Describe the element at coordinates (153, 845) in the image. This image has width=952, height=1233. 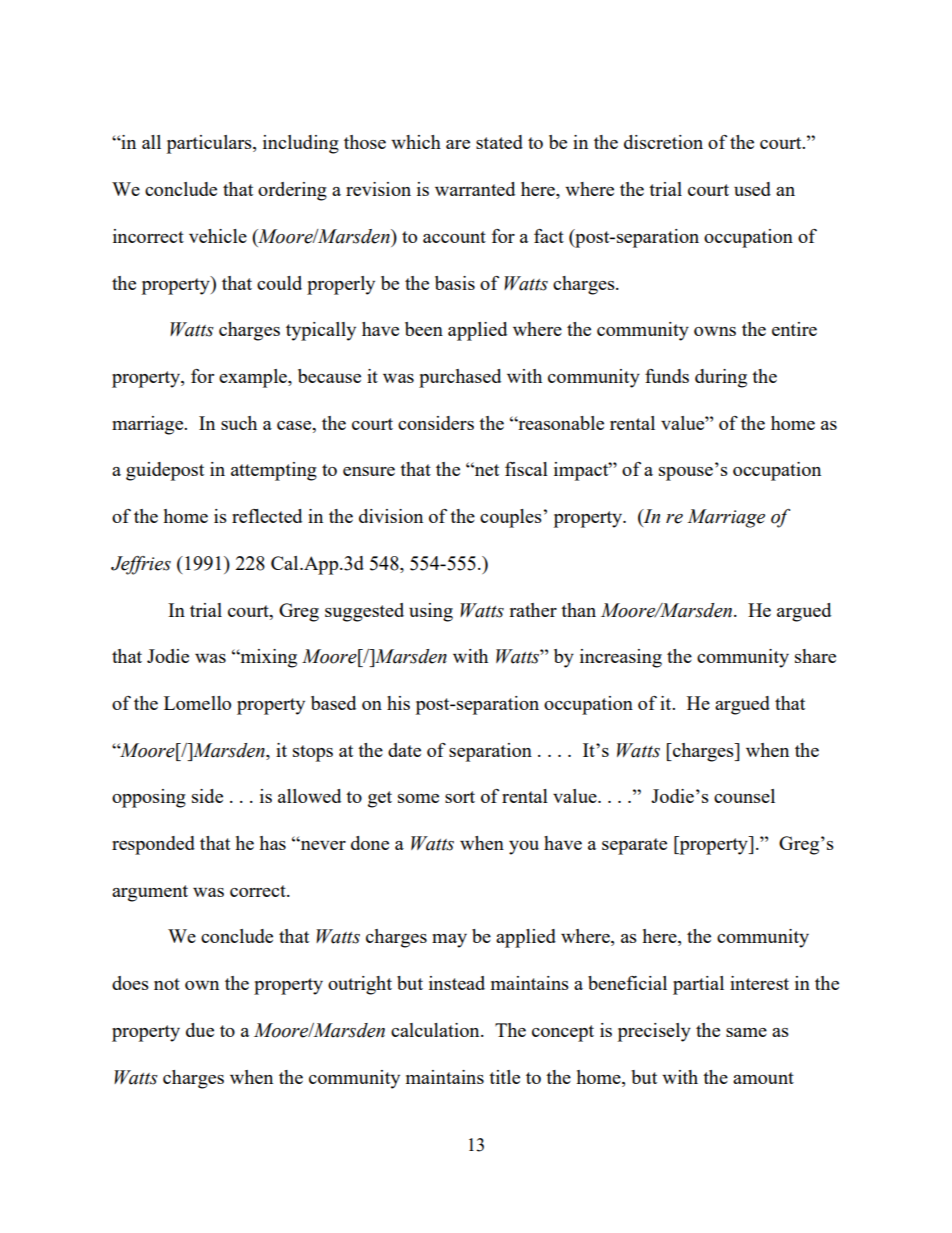
I see `responded` at that location.
